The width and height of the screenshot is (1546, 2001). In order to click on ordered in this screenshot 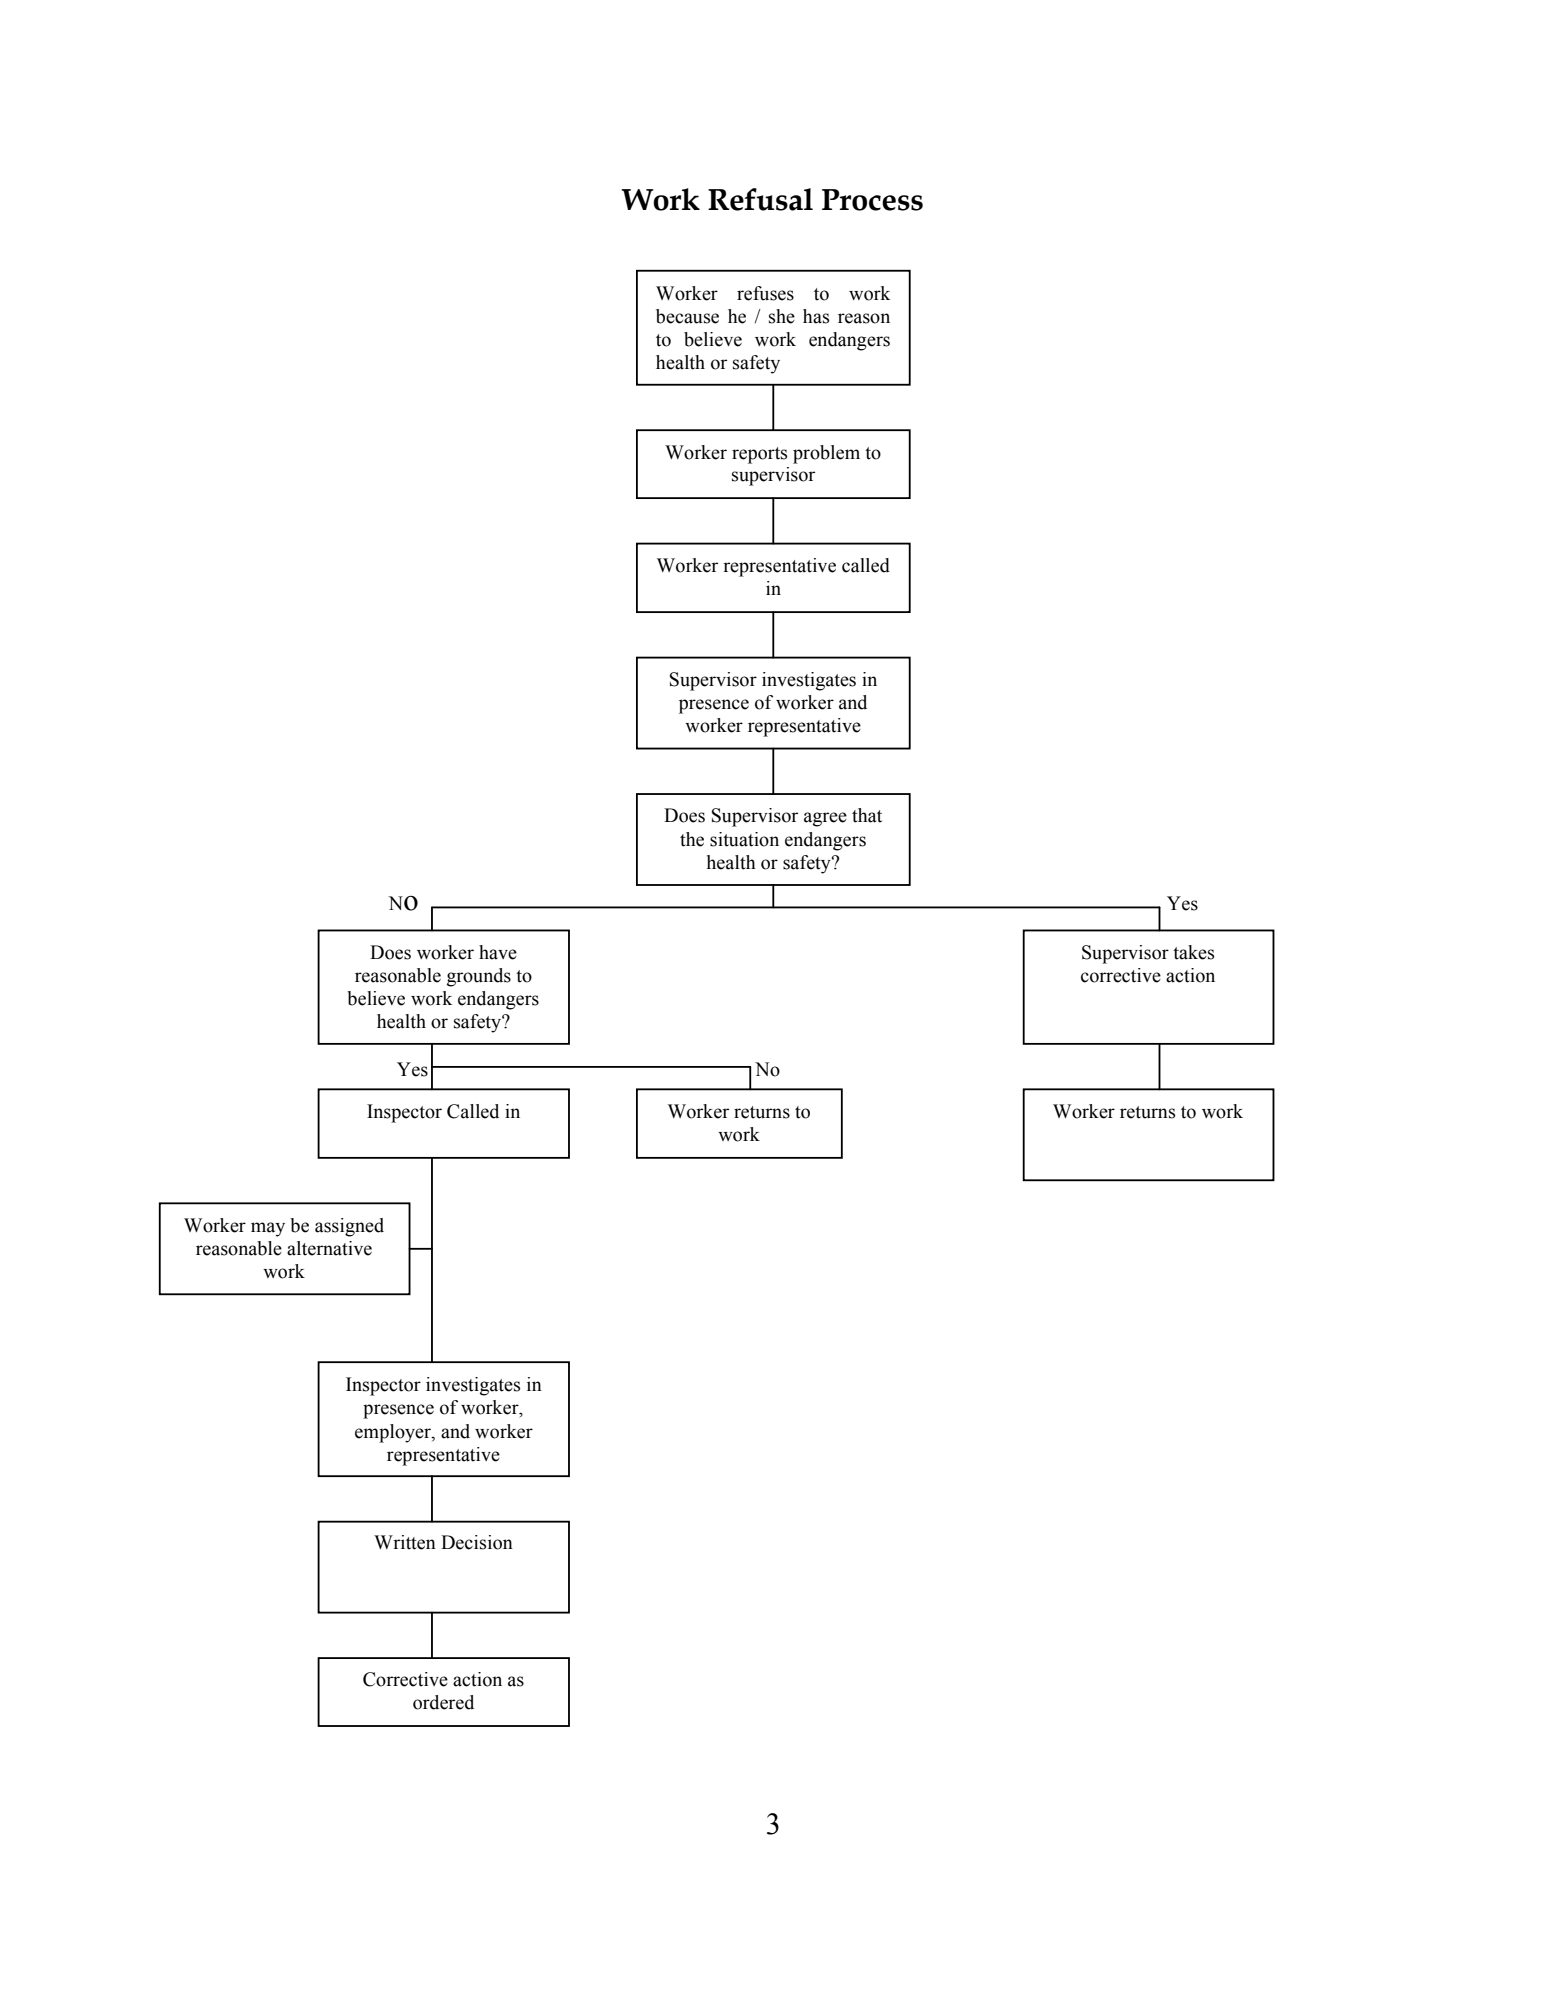, I will do `click(443, 1702)`.
